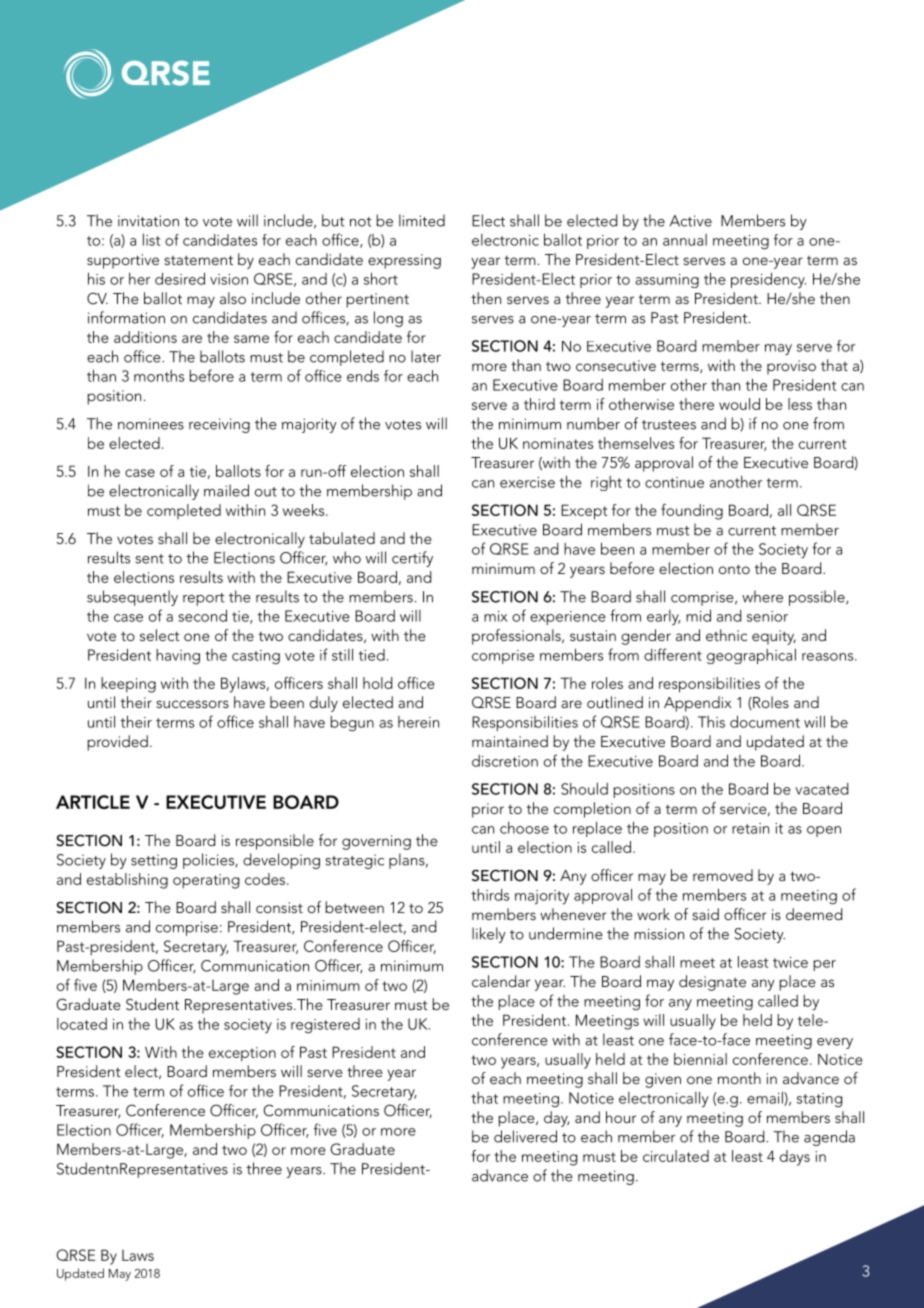 This screenshot has height=1308, width=924. I want to click on expressing, so click(404, 261).
